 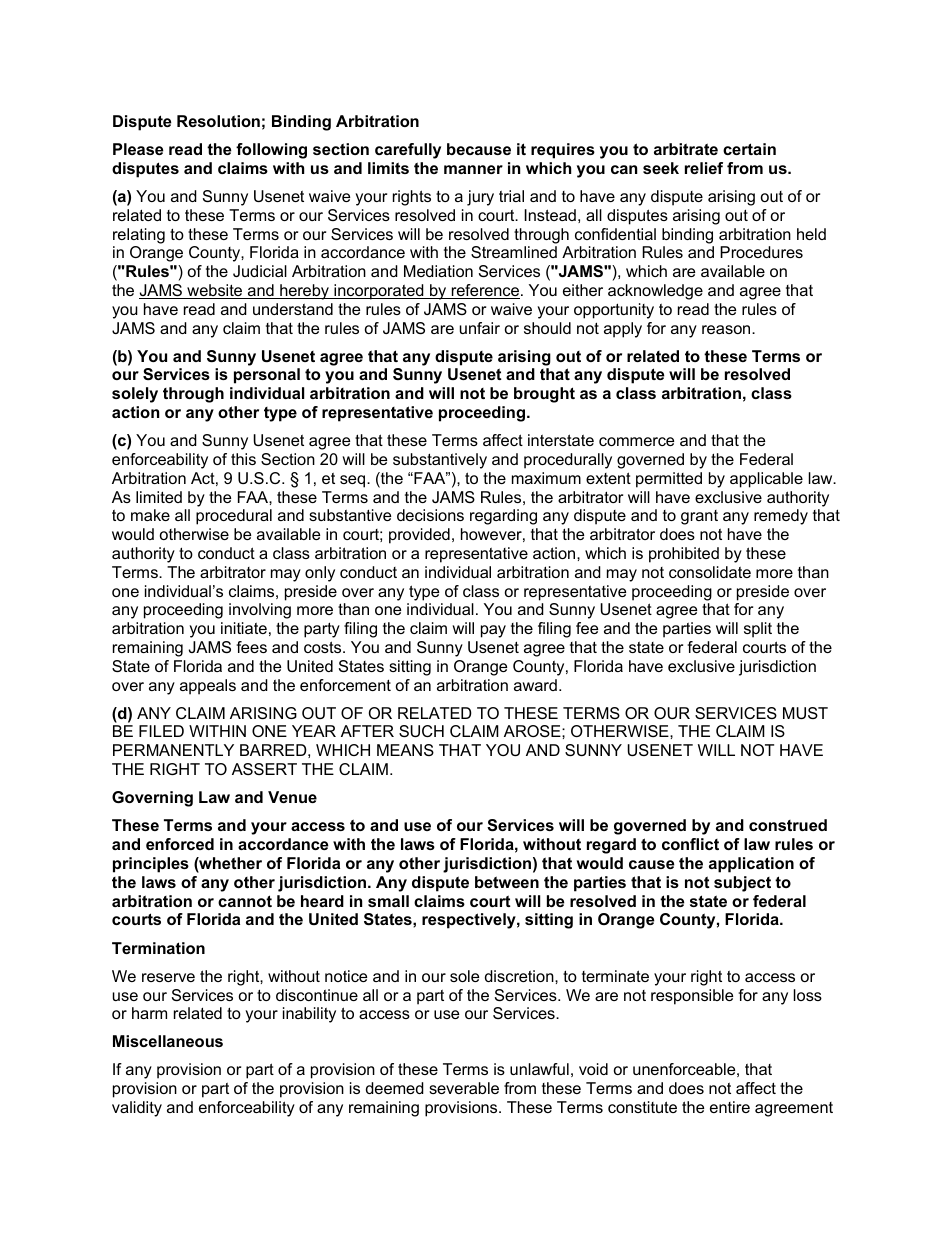 I want to click on maximum, so click(x=546, y=478).
